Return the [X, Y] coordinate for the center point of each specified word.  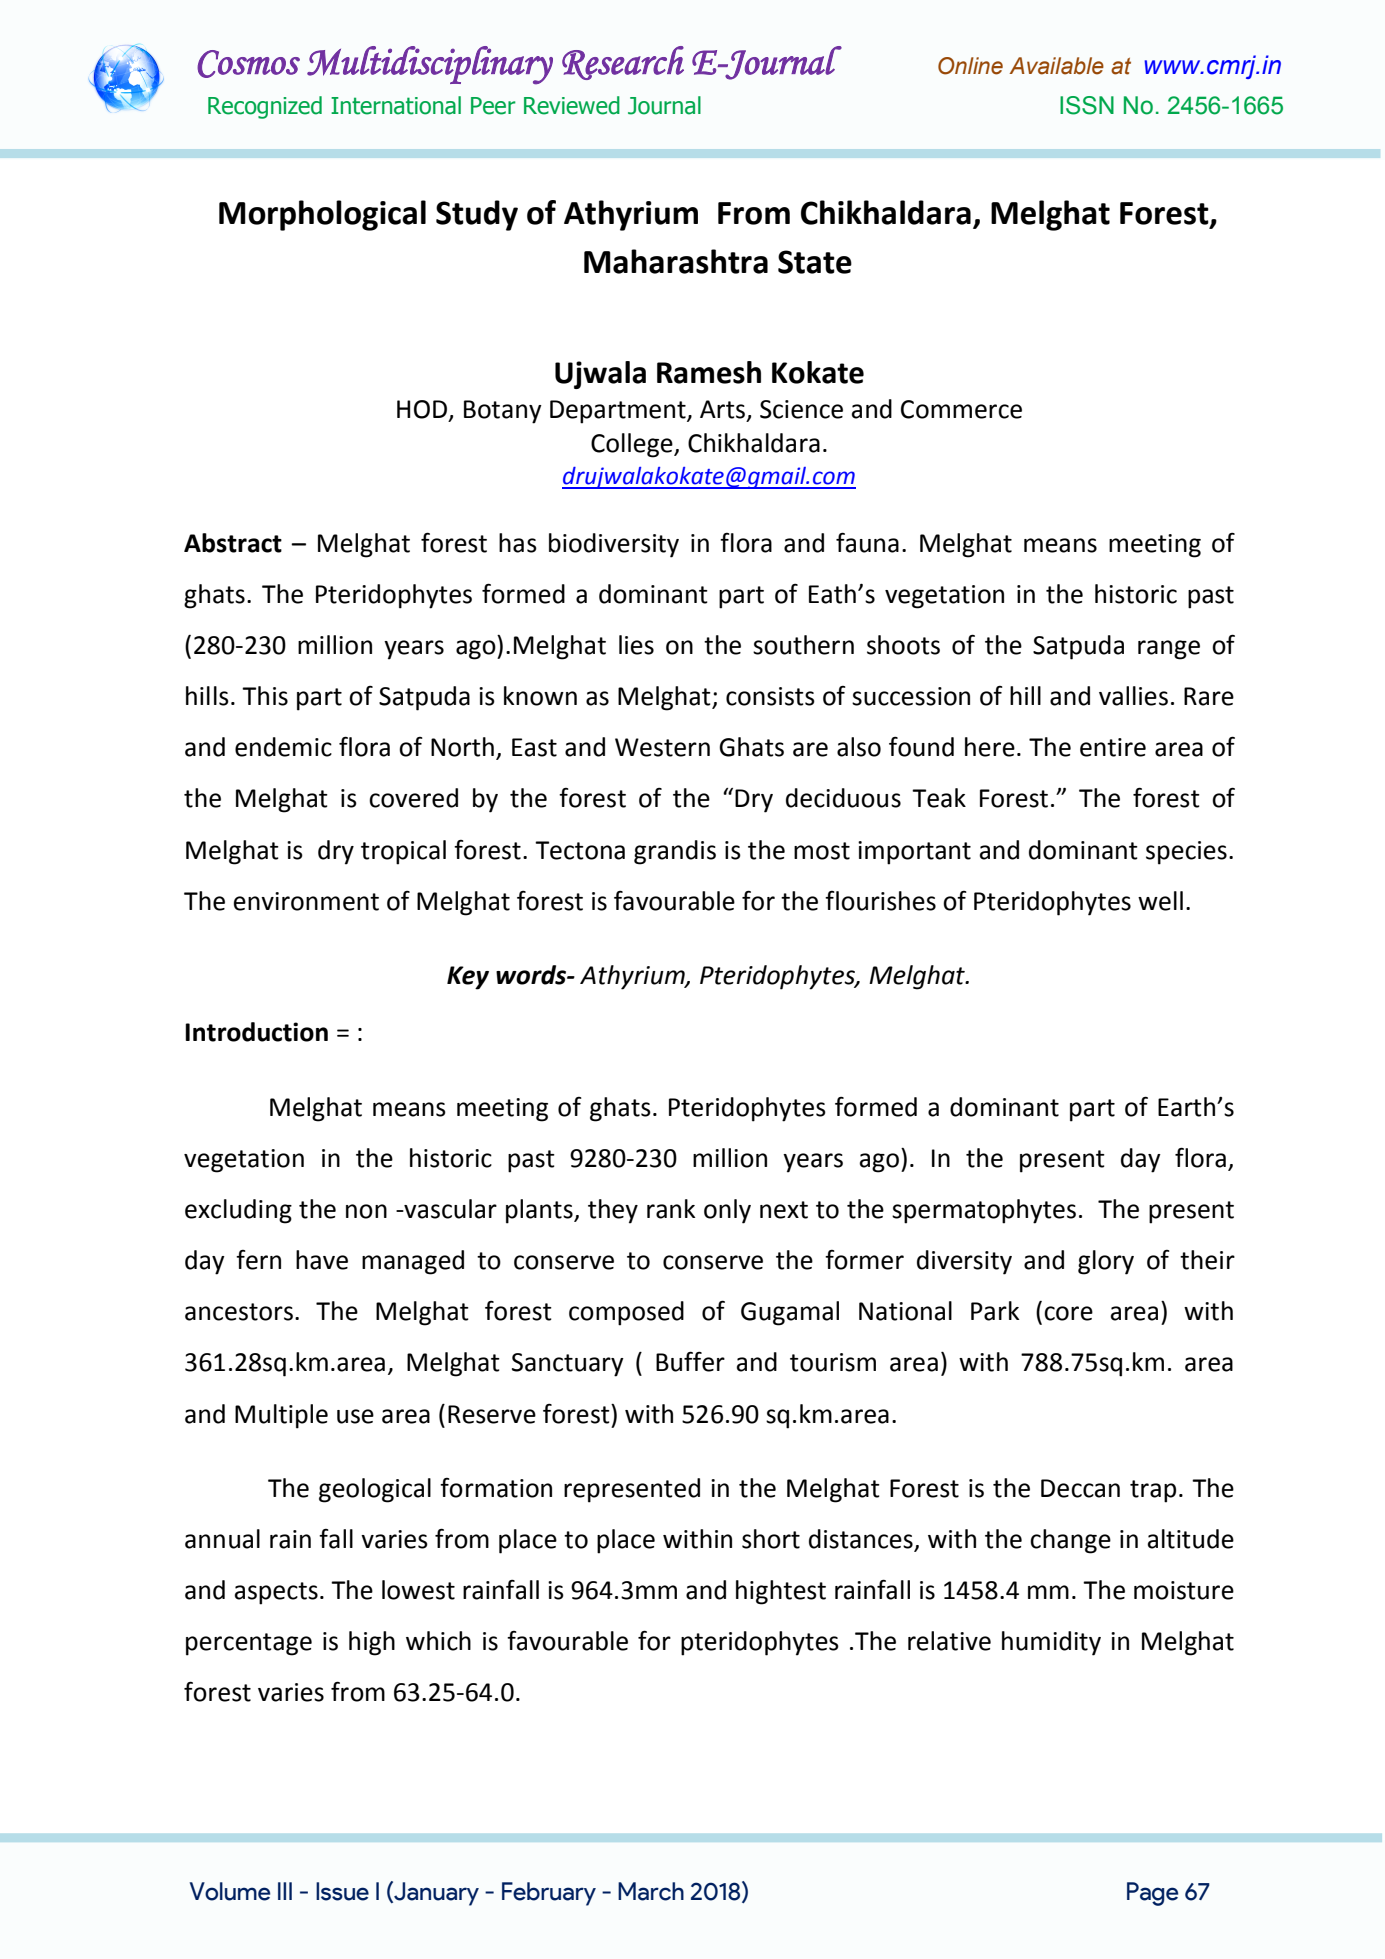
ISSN [1087, 105]
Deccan [1080, 1488]
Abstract [233, 543]
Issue [342, 1891]
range [1169, 650]
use [355, 1416]
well [1160, 901]
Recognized [265, 107]
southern [803, 645]
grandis [675, 852]
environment [306, 901]
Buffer [690, 1361]
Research [623, 63]
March [651, 1891]
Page [1152, 1894]
